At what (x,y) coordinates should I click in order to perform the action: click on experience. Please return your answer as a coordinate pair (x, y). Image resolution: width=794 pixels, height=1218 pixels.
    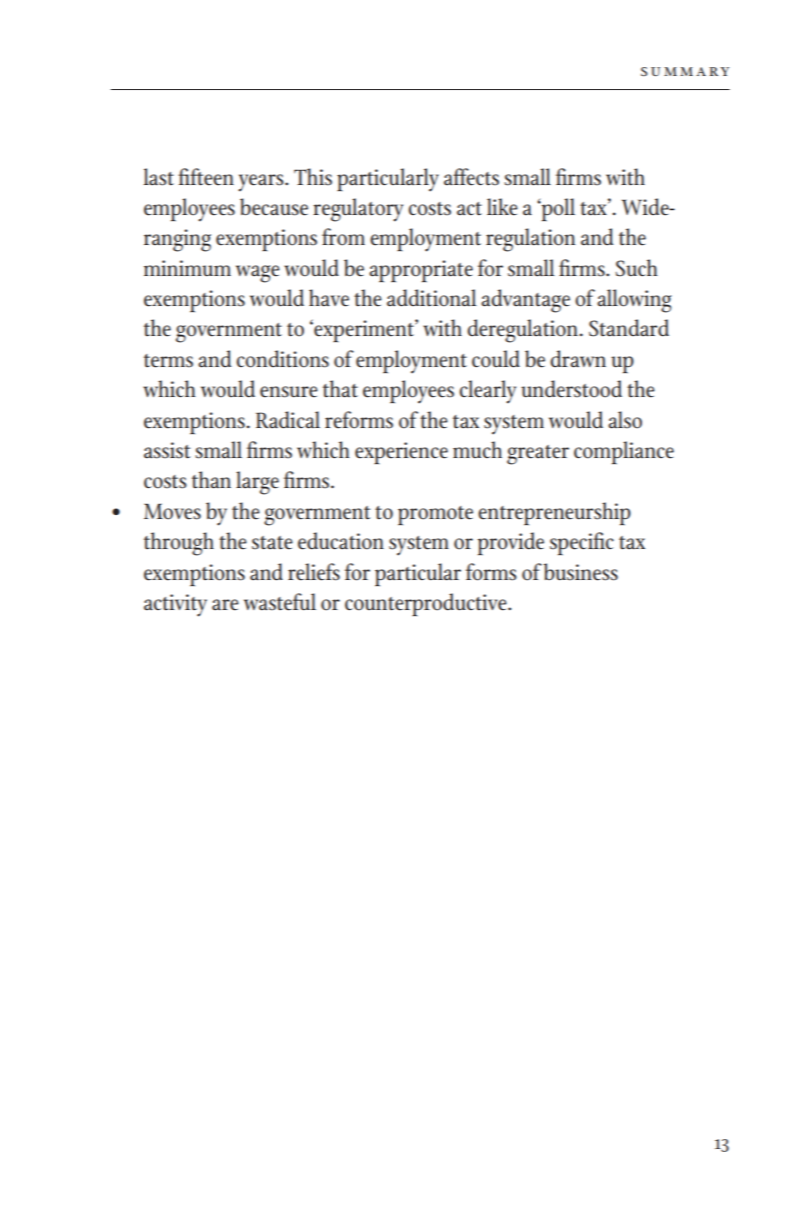
    Looking at the image, I should click on (401, 453).
